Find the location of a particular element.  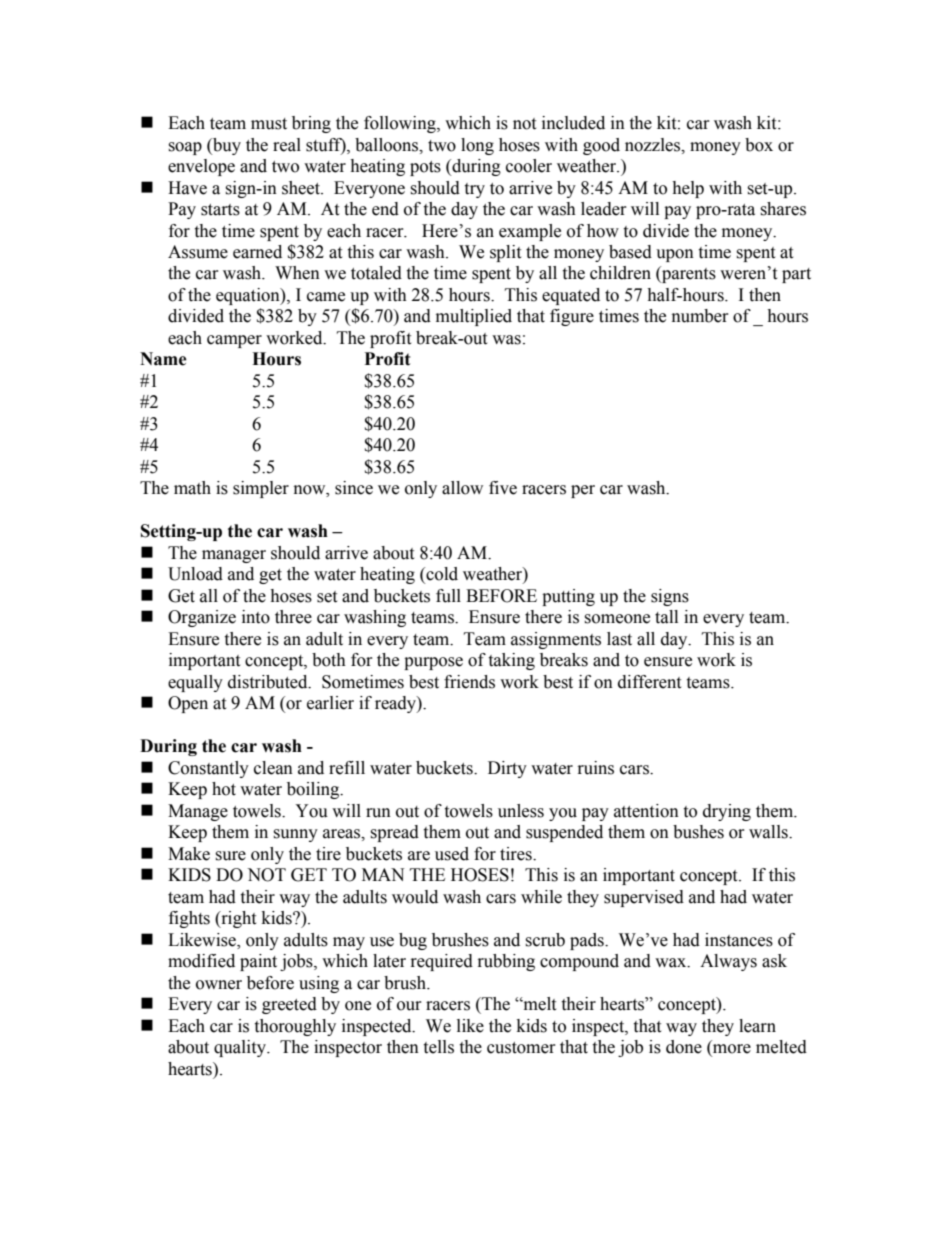

different is located at coordinates (649, 682).
